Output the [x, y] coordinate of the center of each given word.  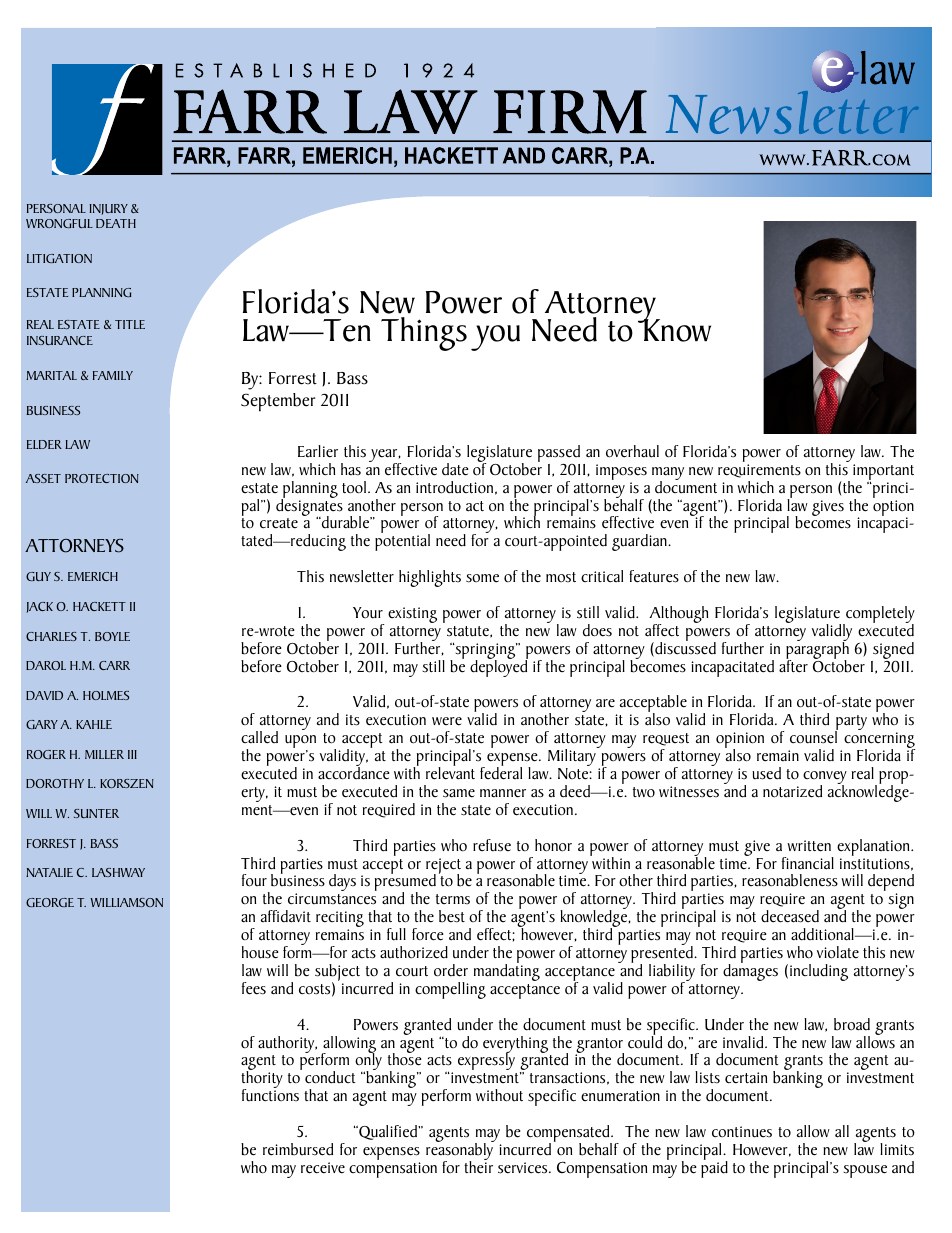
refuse [492, 845]
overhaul [632, 451]
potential [402, 541]
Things [424, 334]
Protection [102, 478]
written [809, 846]
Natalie [49, 872]
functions [270, 1094]
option [893, 509]
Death [116, 223]
